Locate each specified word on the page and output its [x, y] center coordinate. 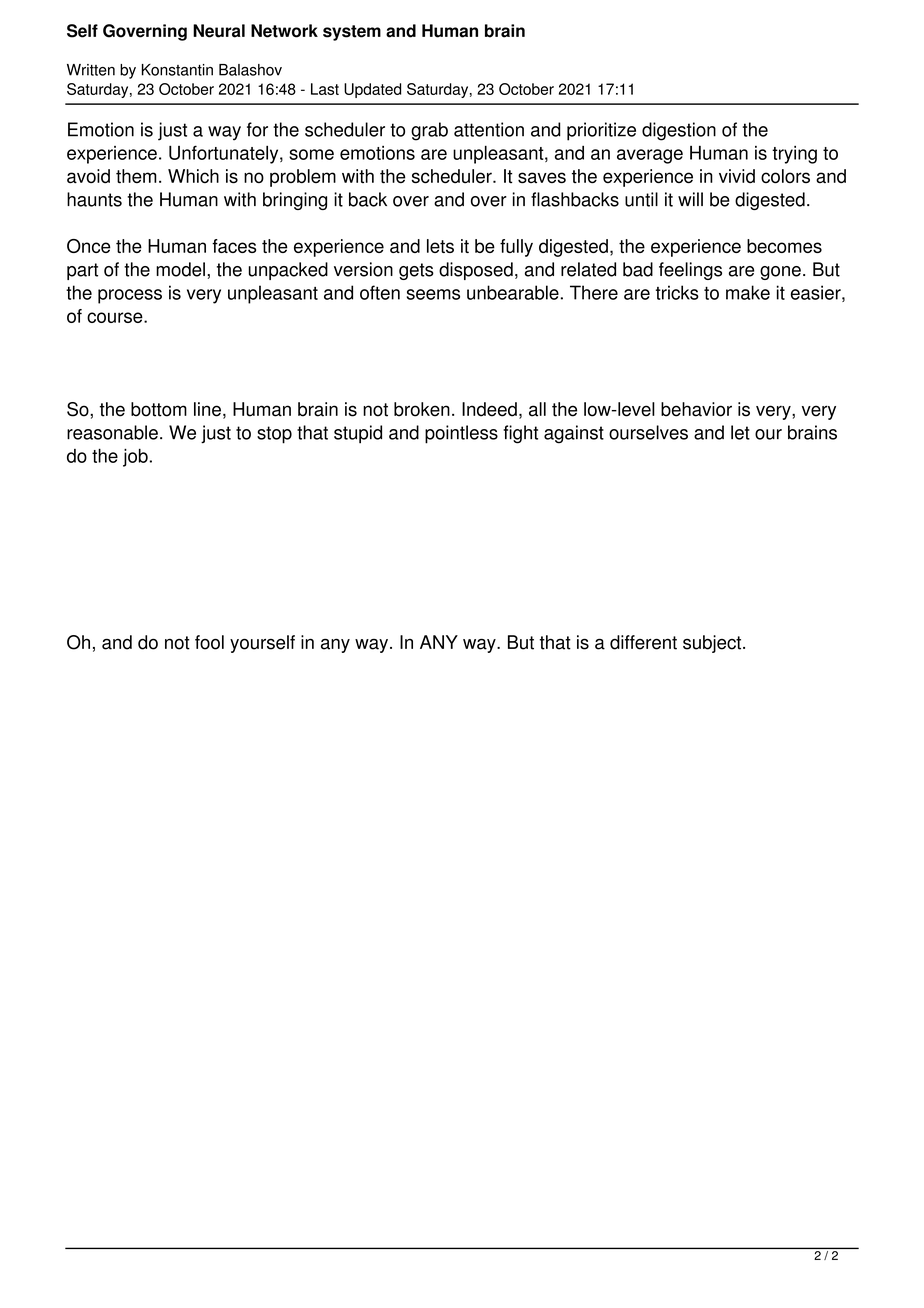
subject [713, 644]
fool [209, 642]
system [352, 33]
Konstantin [177, 70]
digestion [679, 131]
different [643, 642]
